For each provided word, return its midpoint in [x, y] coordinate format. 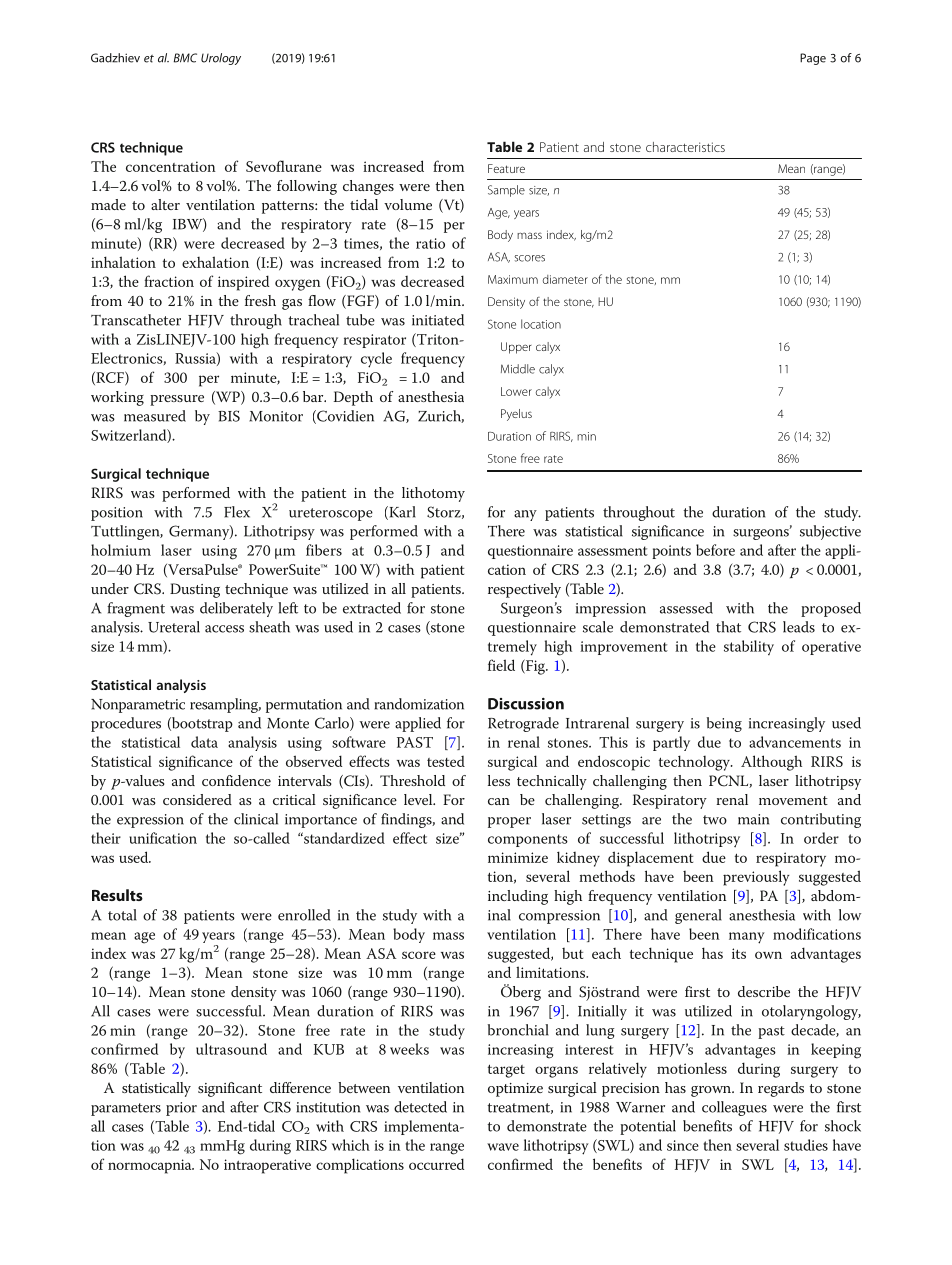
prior [181, 1109]
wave [503, 1147]
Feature [506, 168]
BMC [185, 58]
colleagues [734, 1108]
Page [813, 59]
